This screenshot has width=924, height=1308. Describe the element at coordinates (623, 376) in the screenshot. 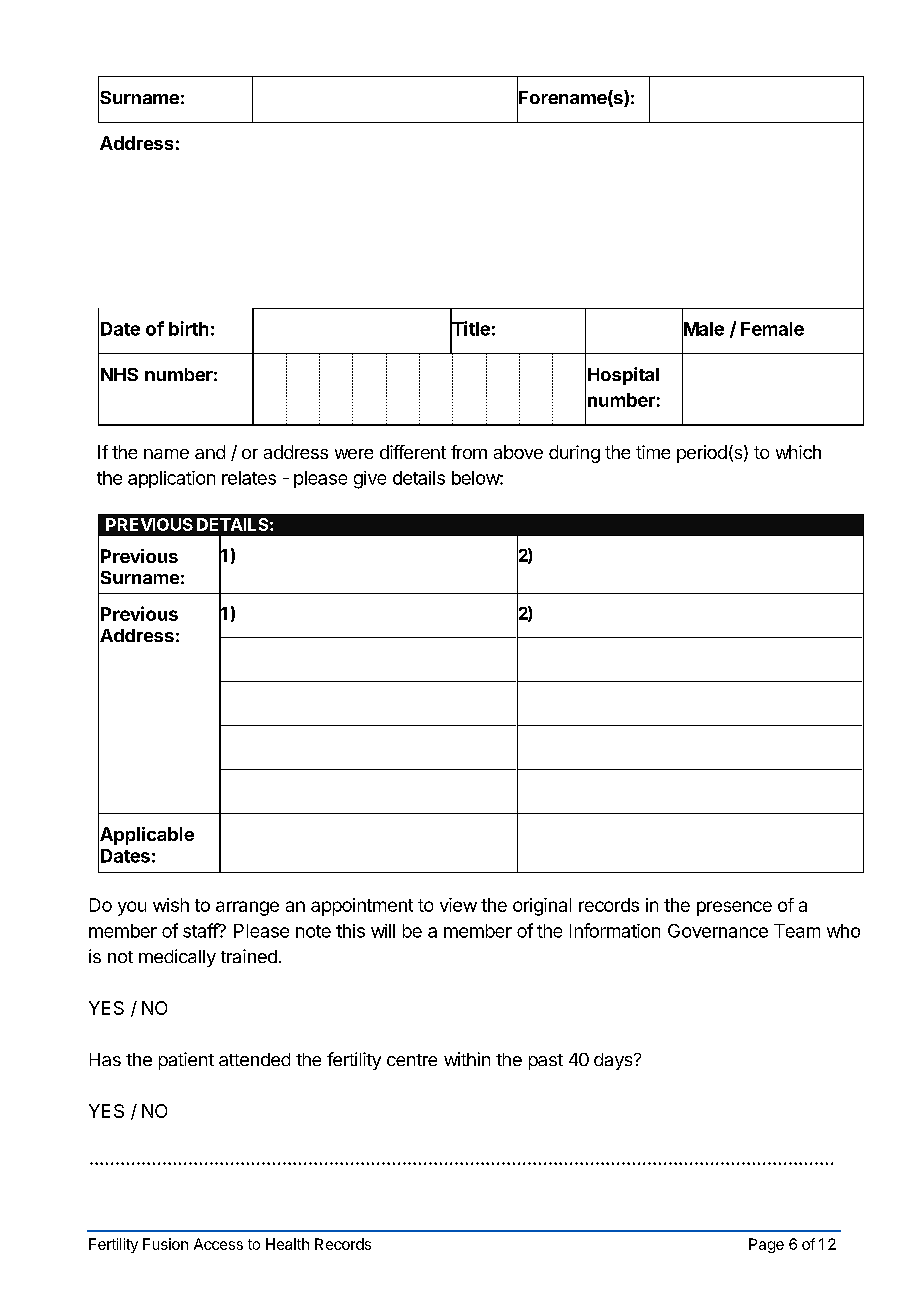

I see `Hospital` at that location.
